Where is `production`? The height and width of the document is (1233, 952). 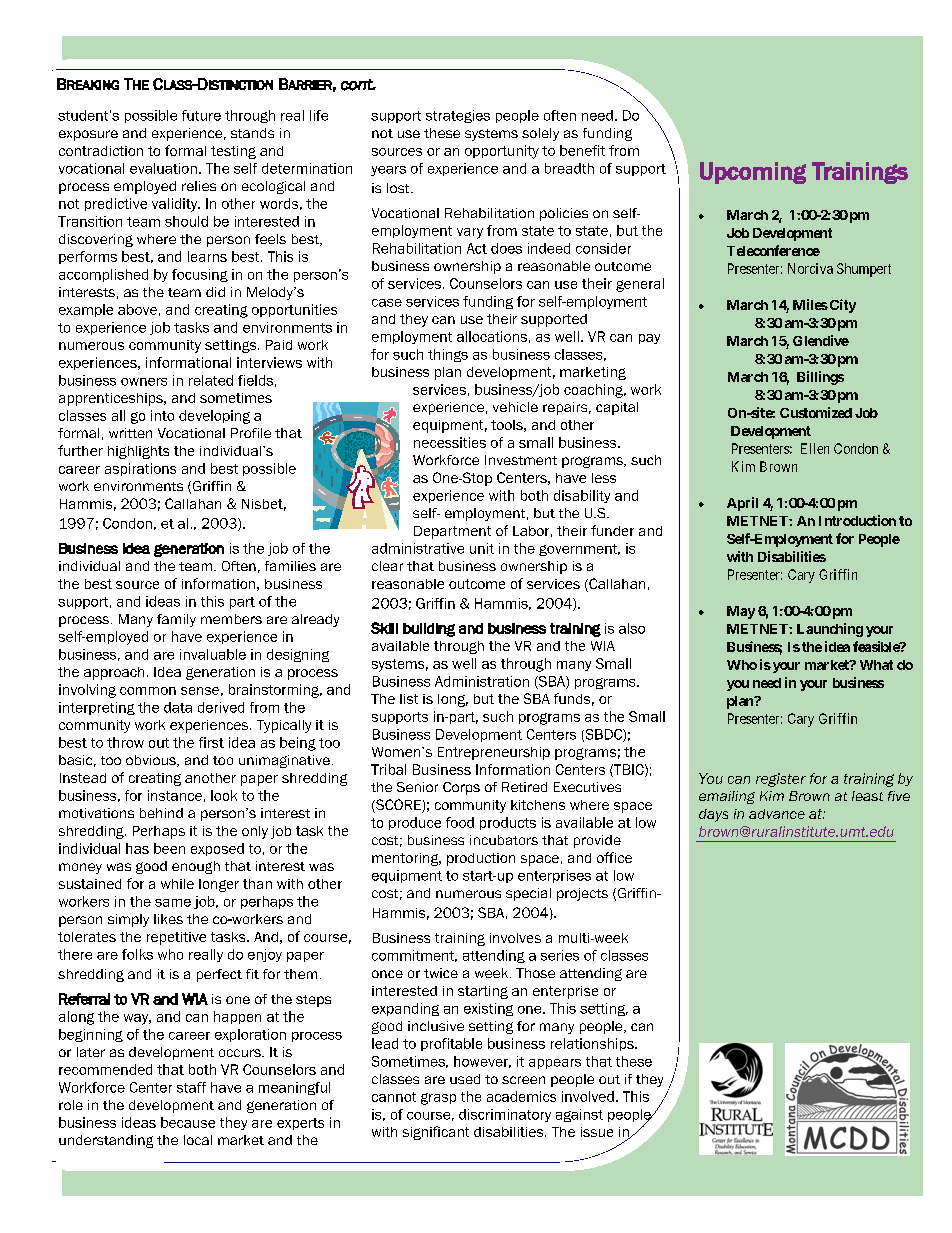
production is located at coordinates (481, 859).
